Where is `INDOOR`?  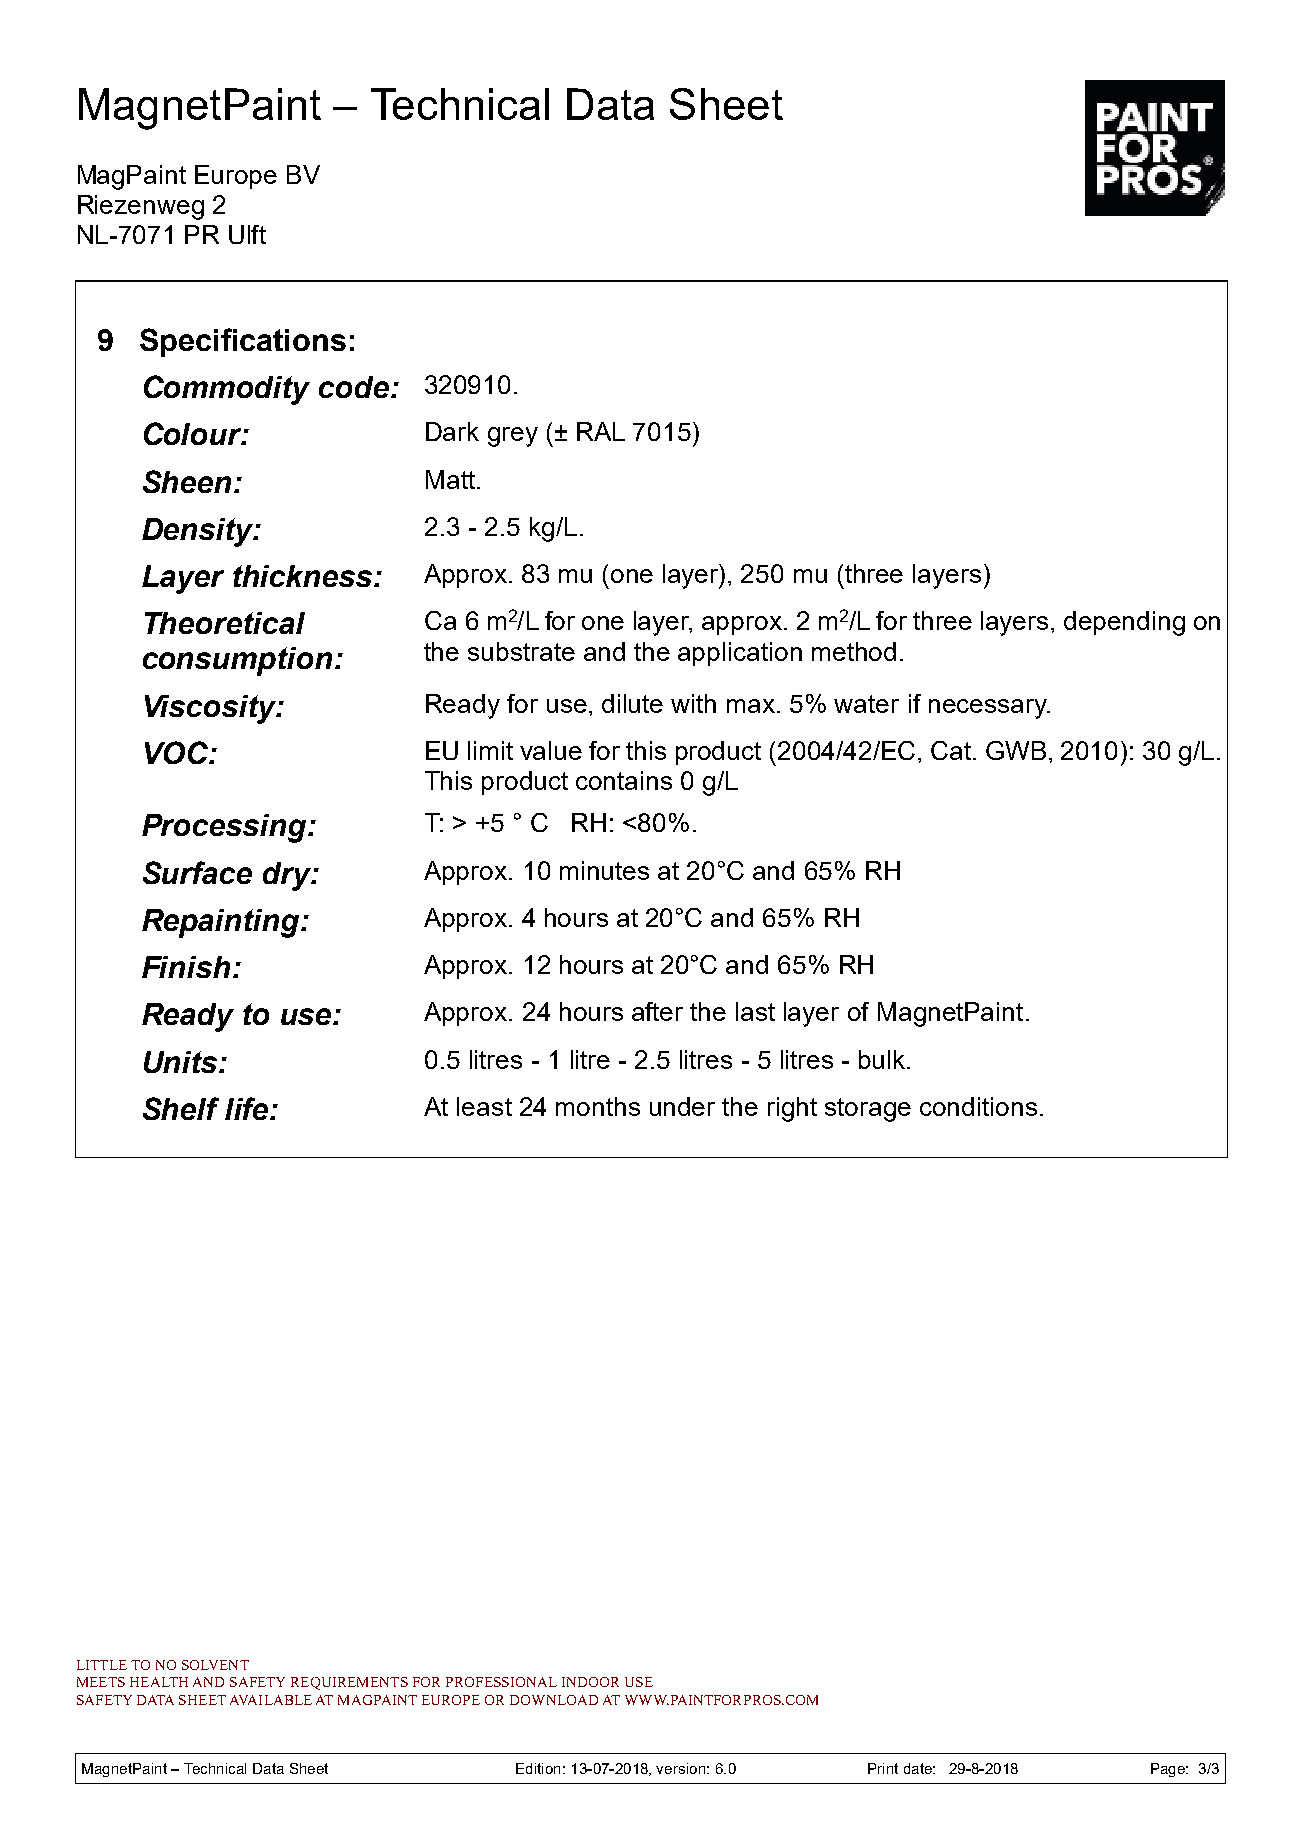 INDOOR is located at coordinates (590, 1682).
